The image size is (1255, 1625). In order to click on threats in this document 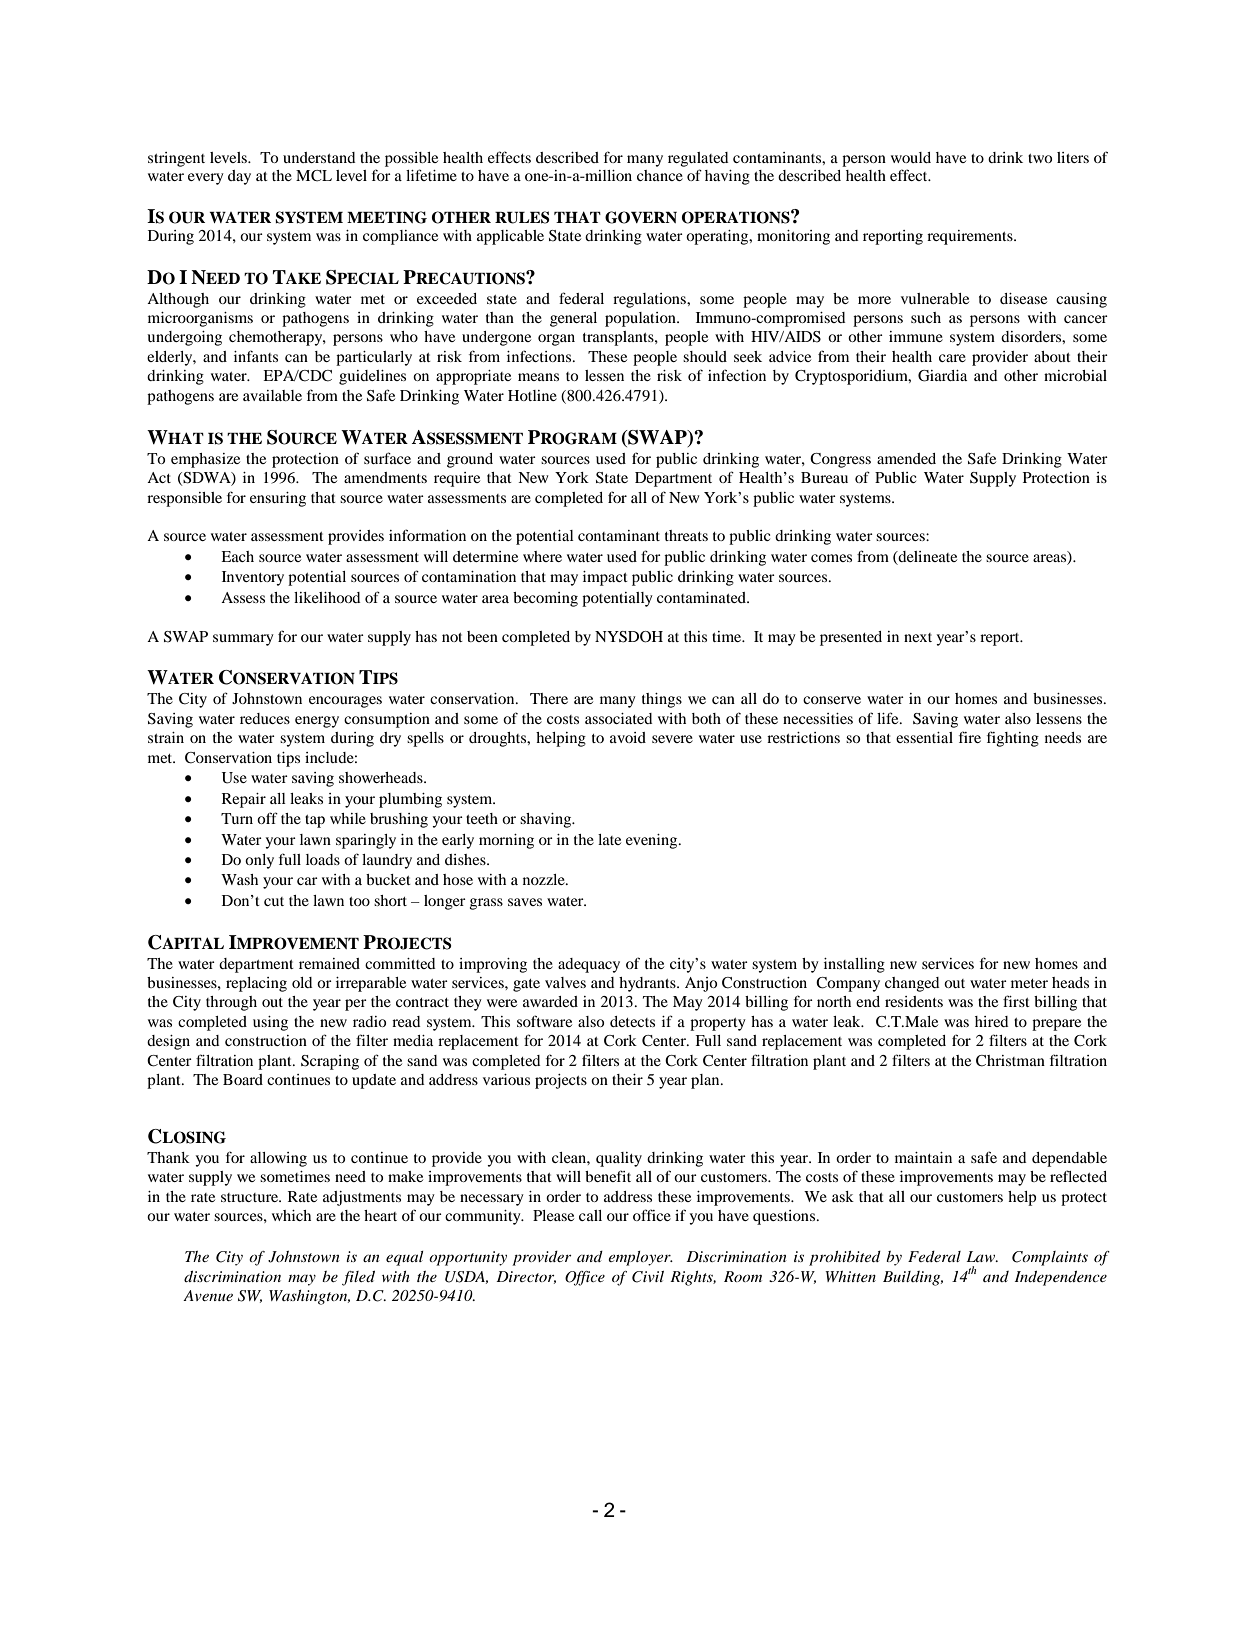, I will do `click(686, 535)`.
